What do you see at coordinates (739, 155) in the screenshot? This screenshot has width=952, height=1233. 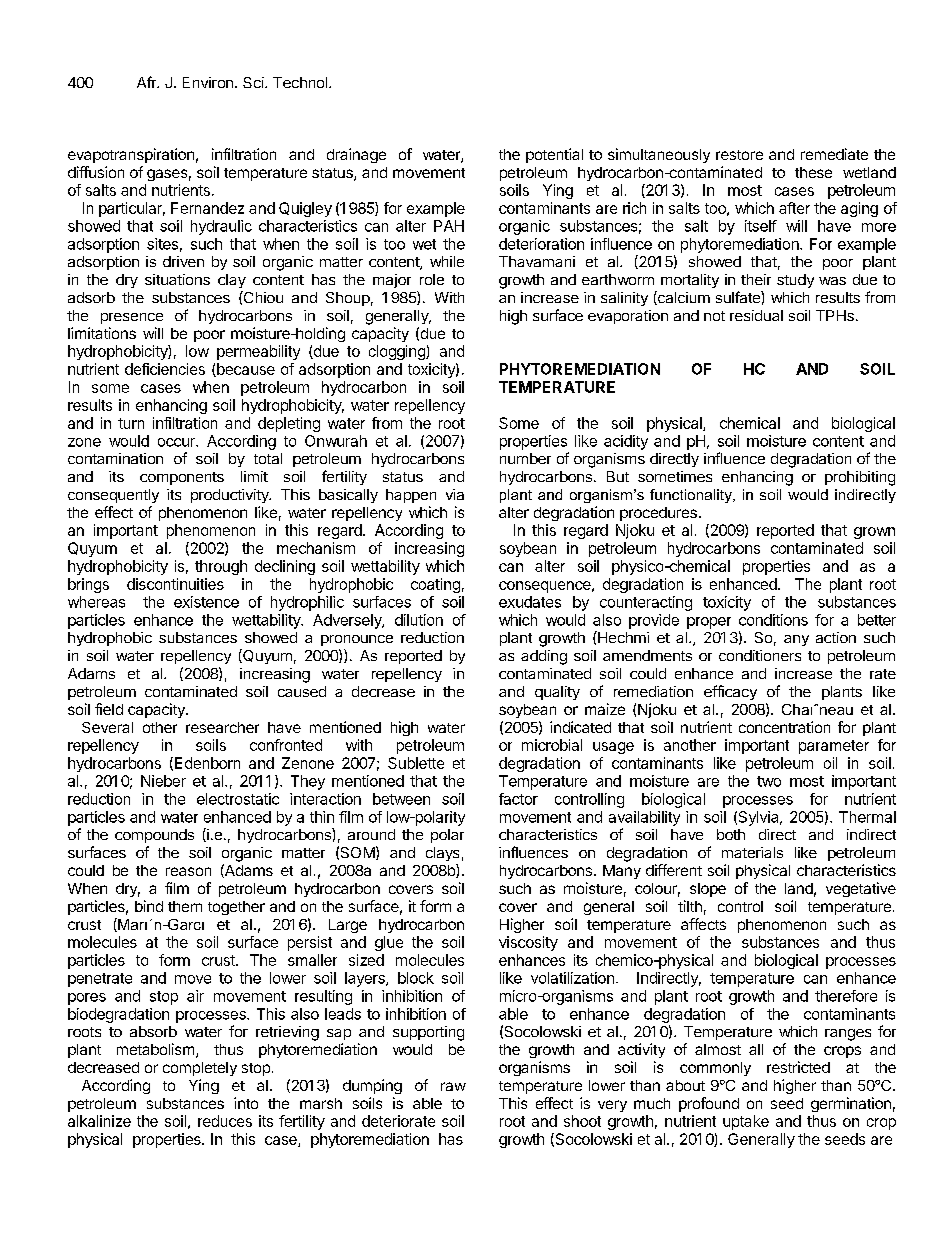 I see `restore` at bounding box center [739, 155].
